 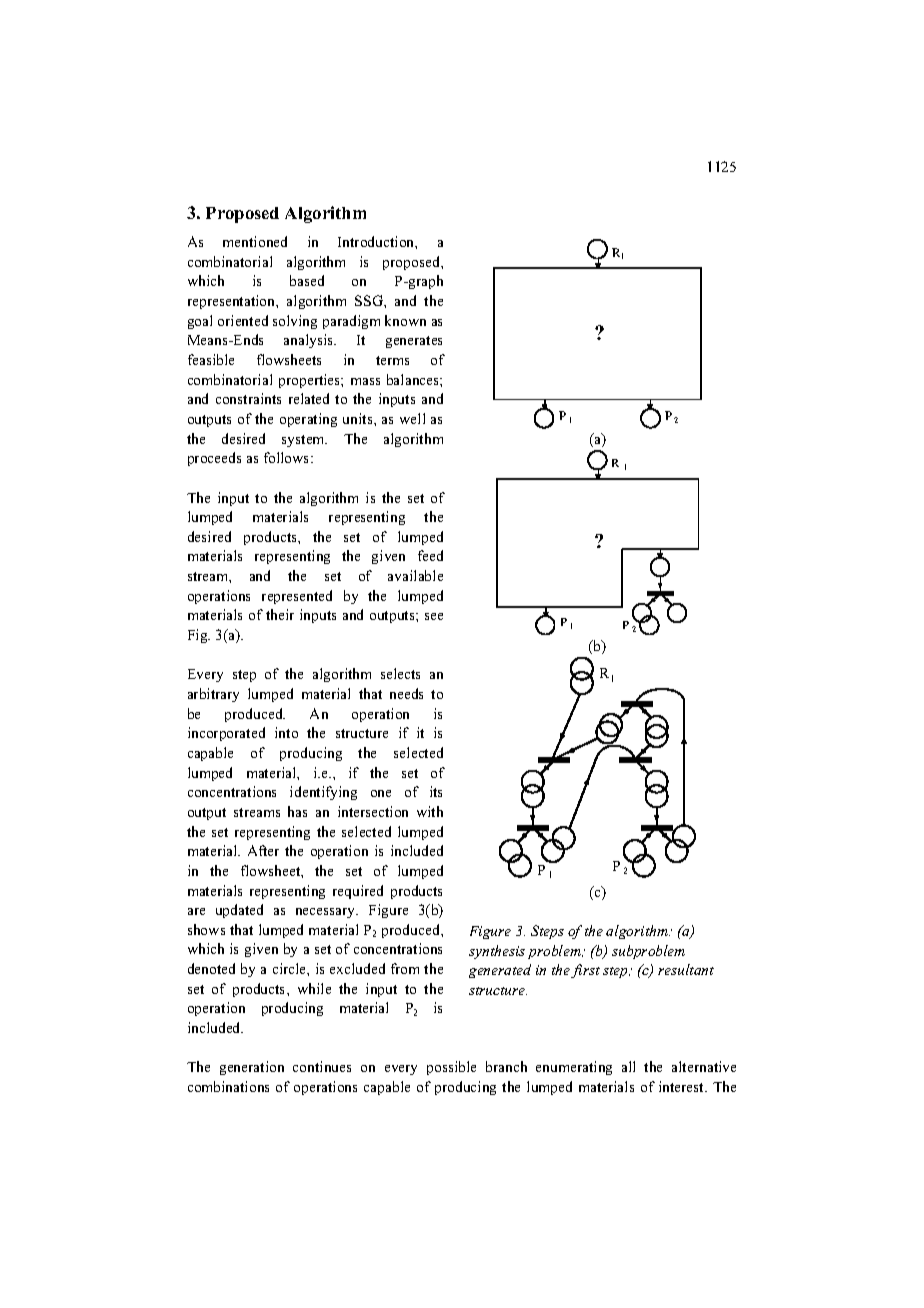 What do you see at coordinates (412, 418) in the image?
I see `well` at bounding box center [412, 418].
